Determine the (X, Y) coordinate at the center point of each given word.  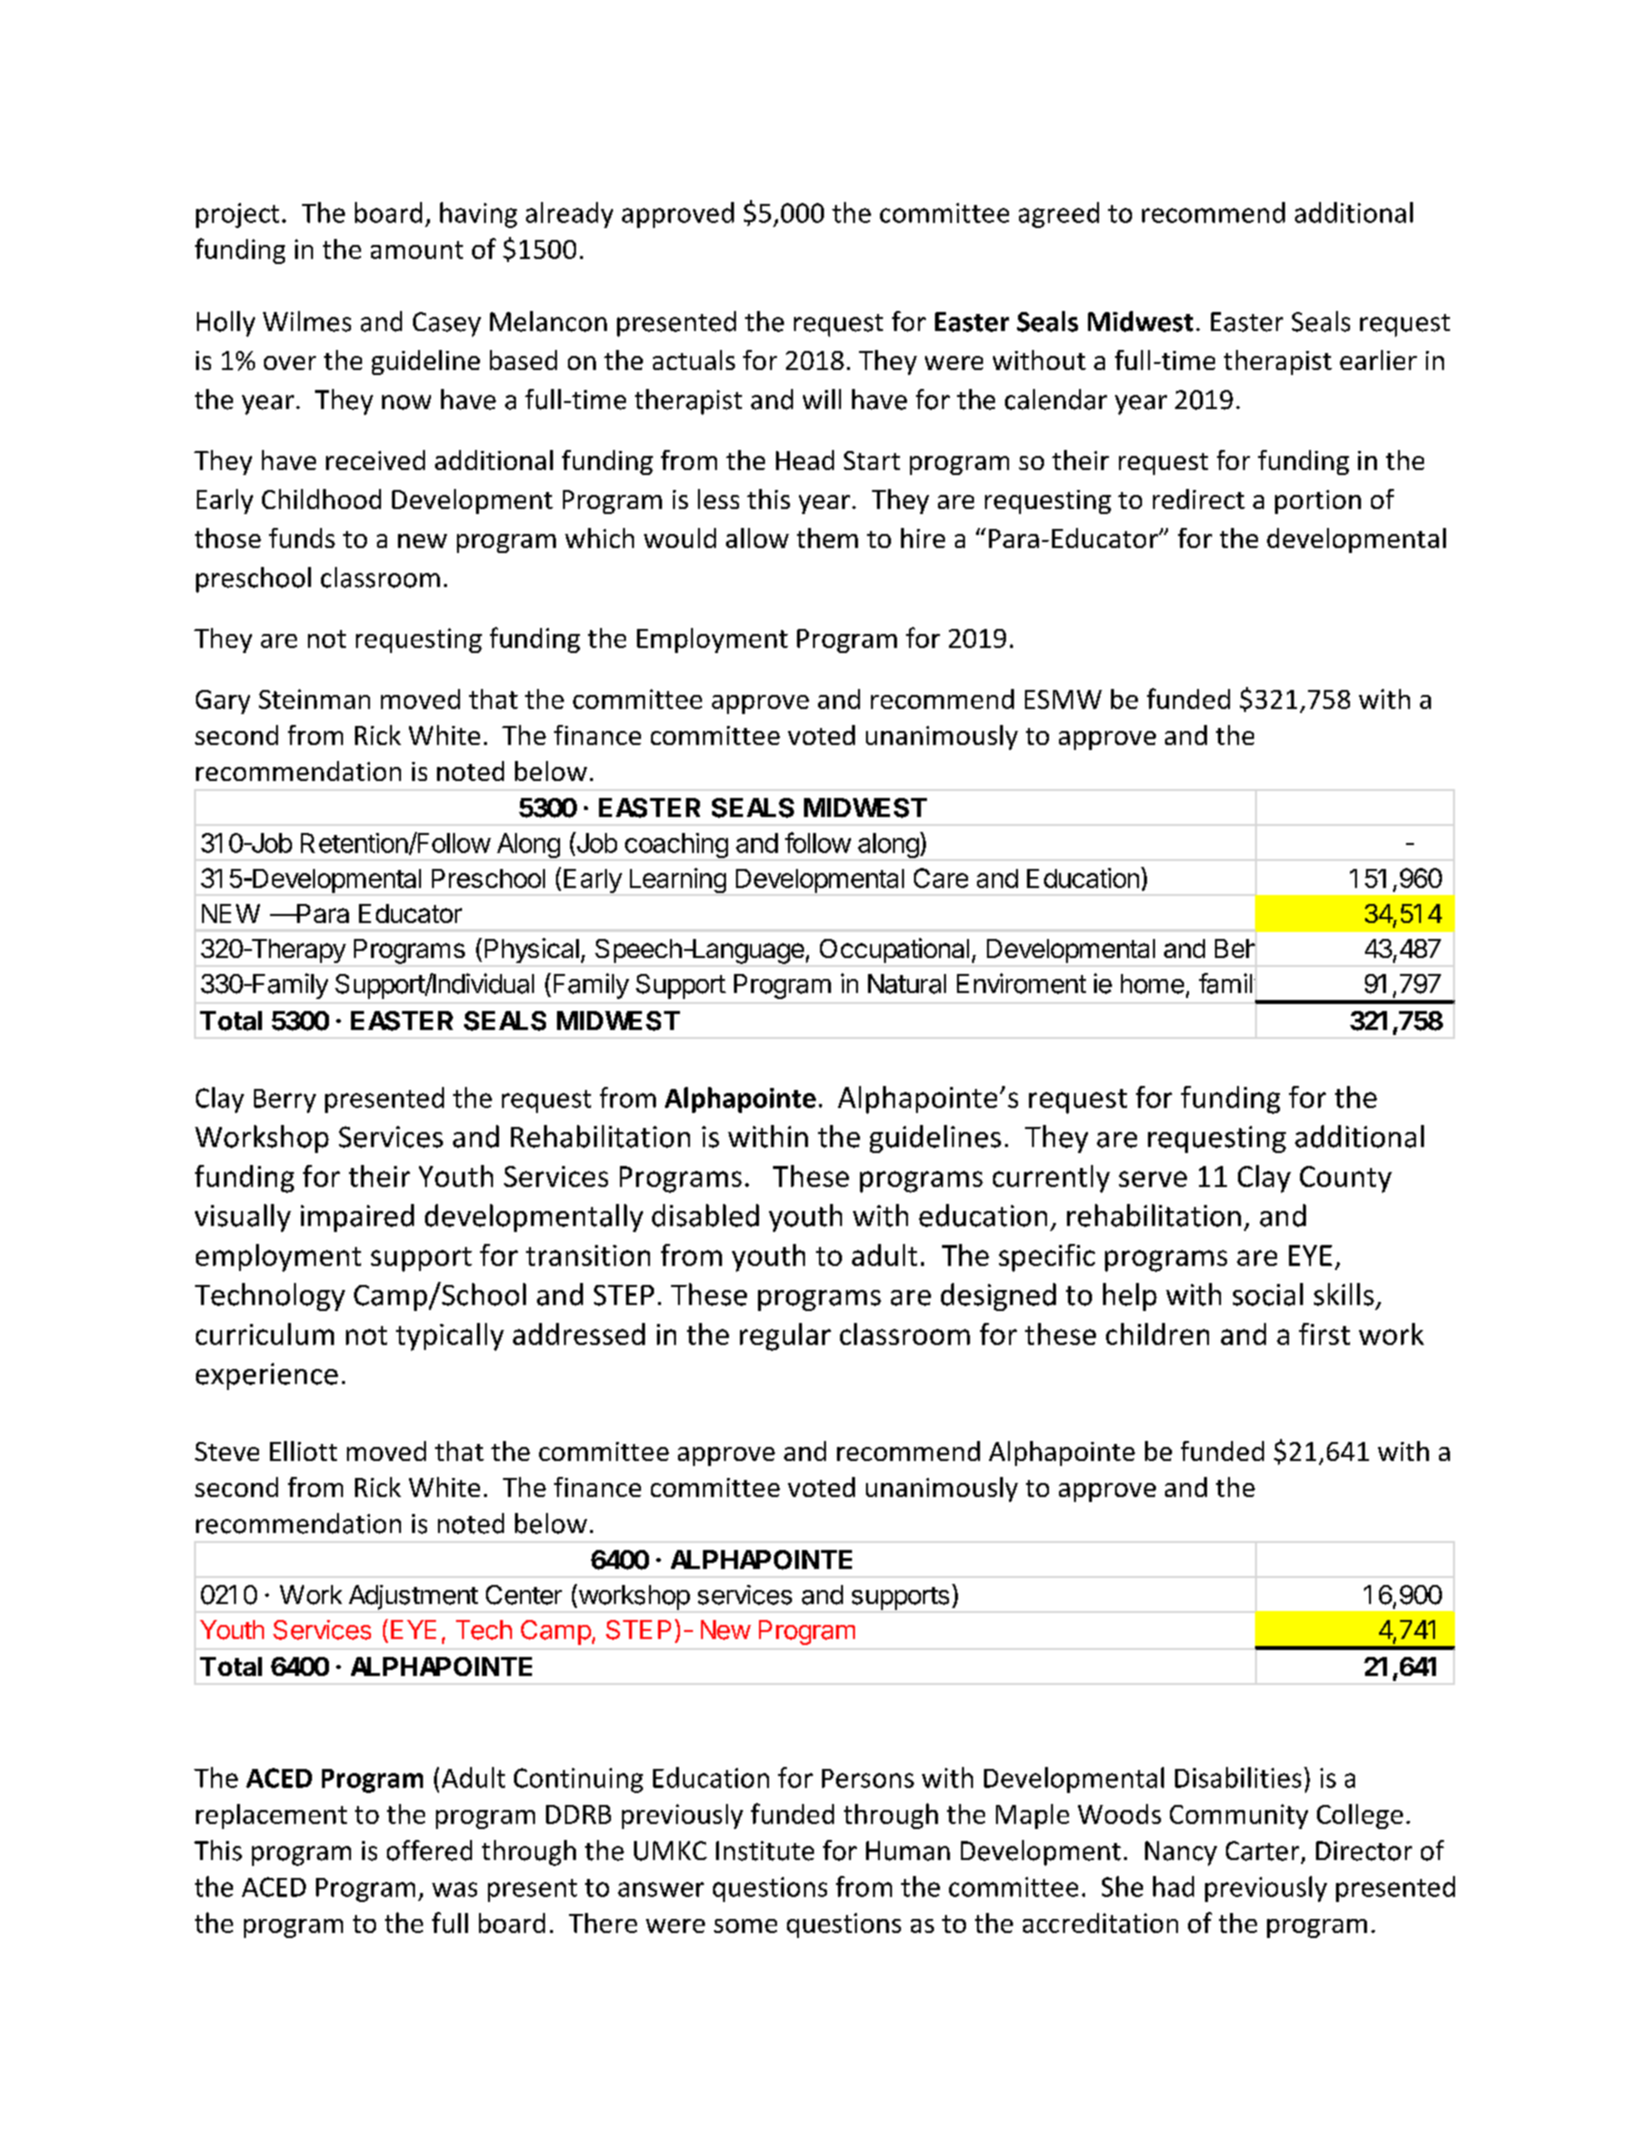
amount (417, 250)
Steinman (314, 699)
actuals (694, 360)
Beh (1235, 948)
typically (450, 1337)
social (1268, 1294)
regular (785, 1337)
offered (429, 1850)
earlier (1378, 360)
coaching (676, 845)
